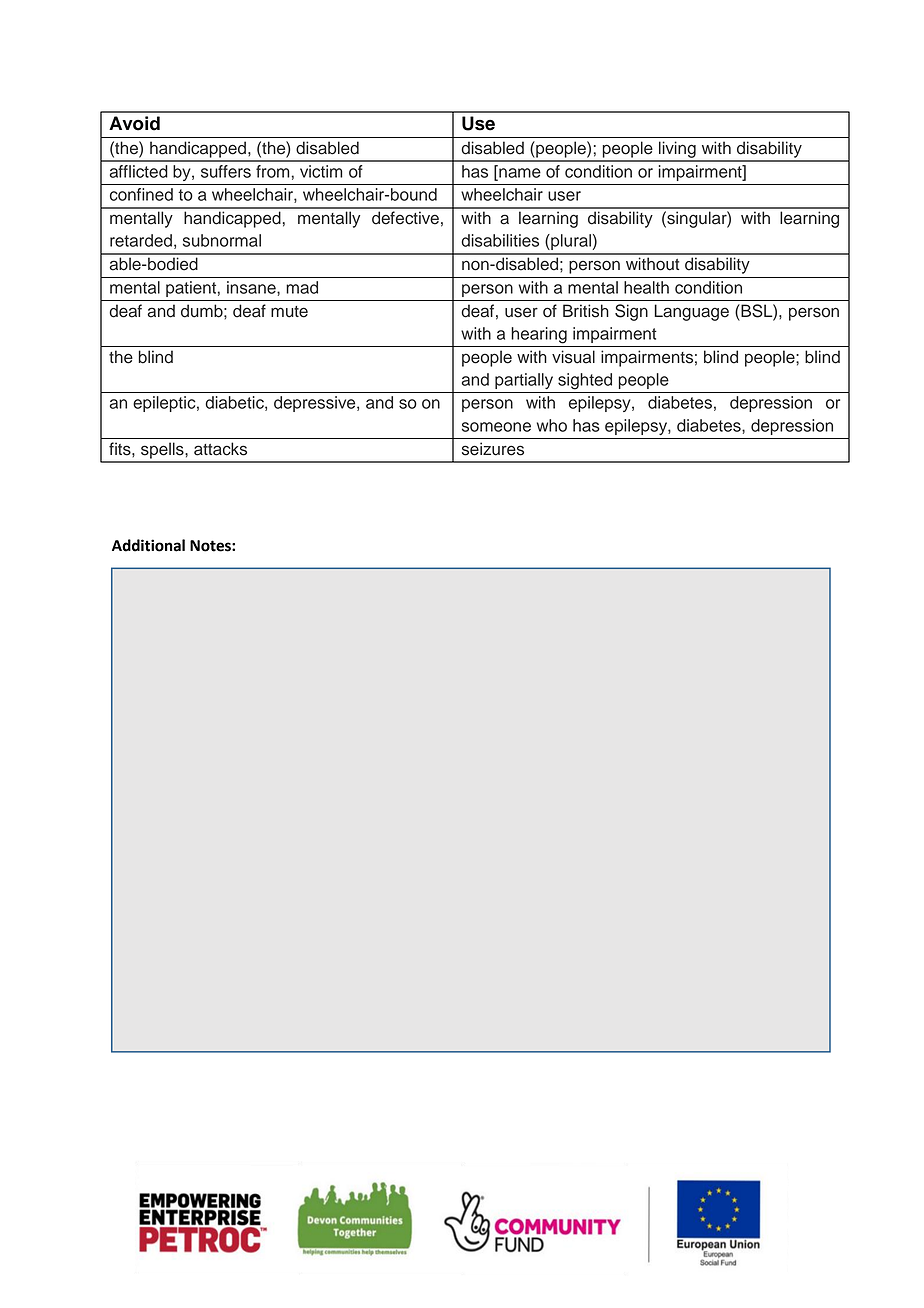  Describe the element at coordinates (134, 123) in the screenshot. I see `Avoid` at that location.
